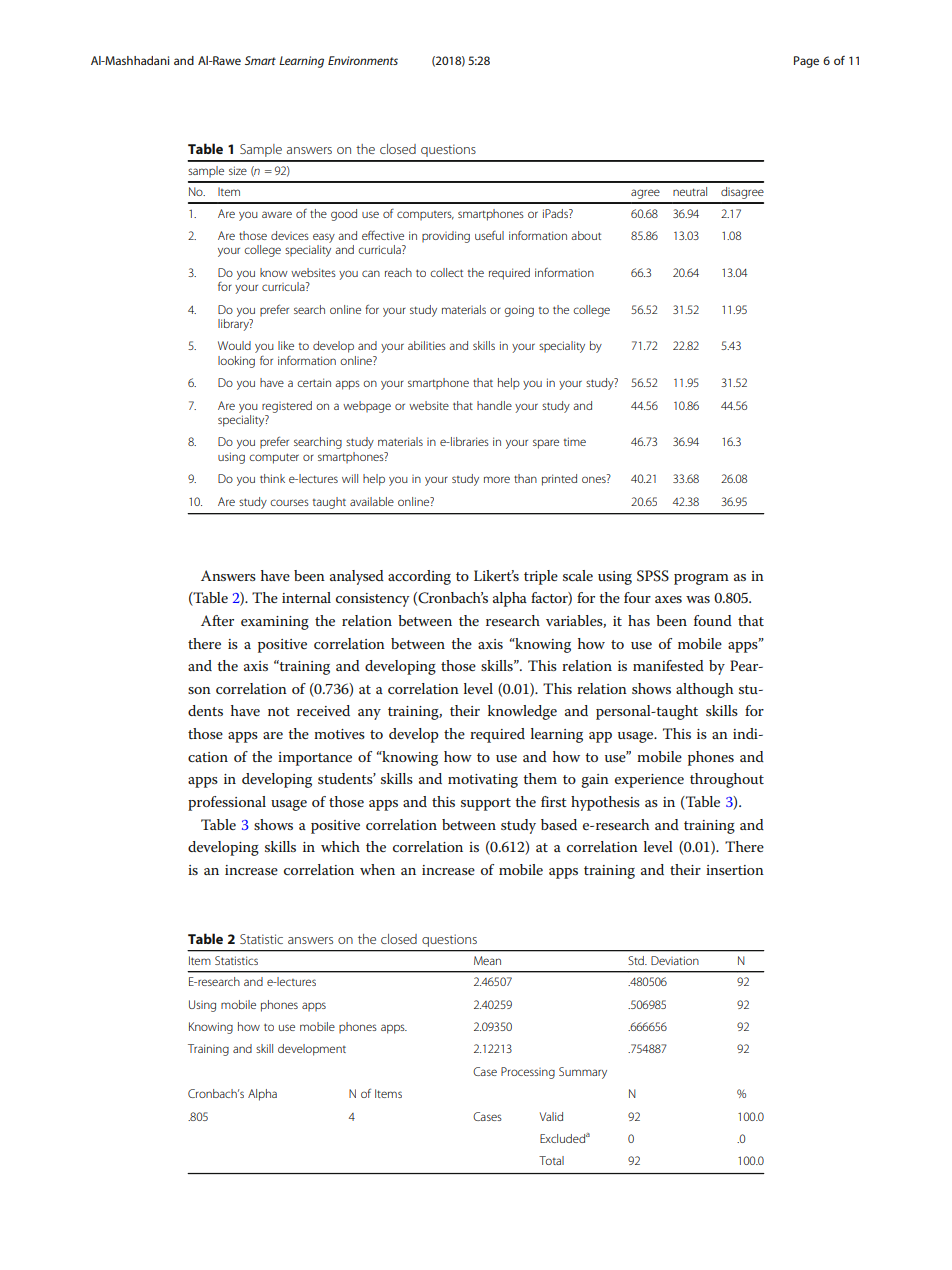 This screenshot has height=1270, width=952. What do you see at coordinates (528, 1073) in the screenshot?
I see `Processing` at bounding box center [528, 1073].
